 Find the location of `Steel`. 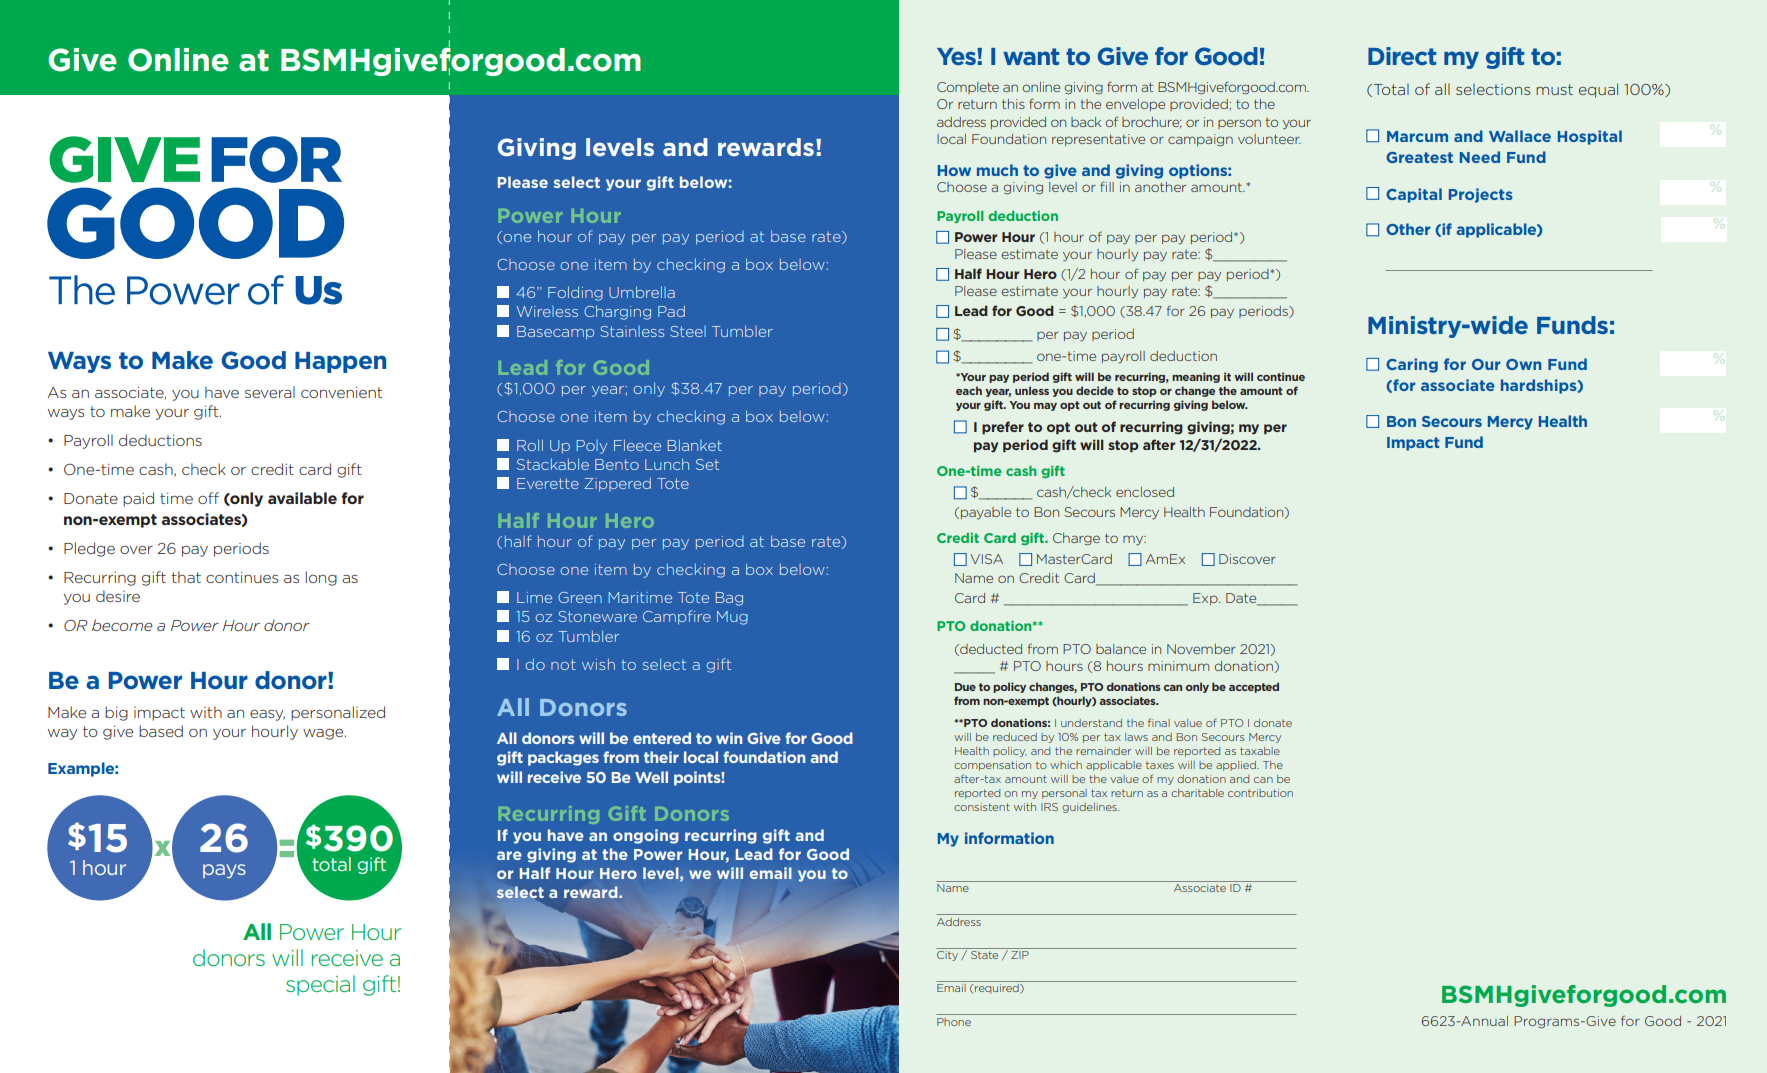

Steel is located at coordinates (688, 331).
